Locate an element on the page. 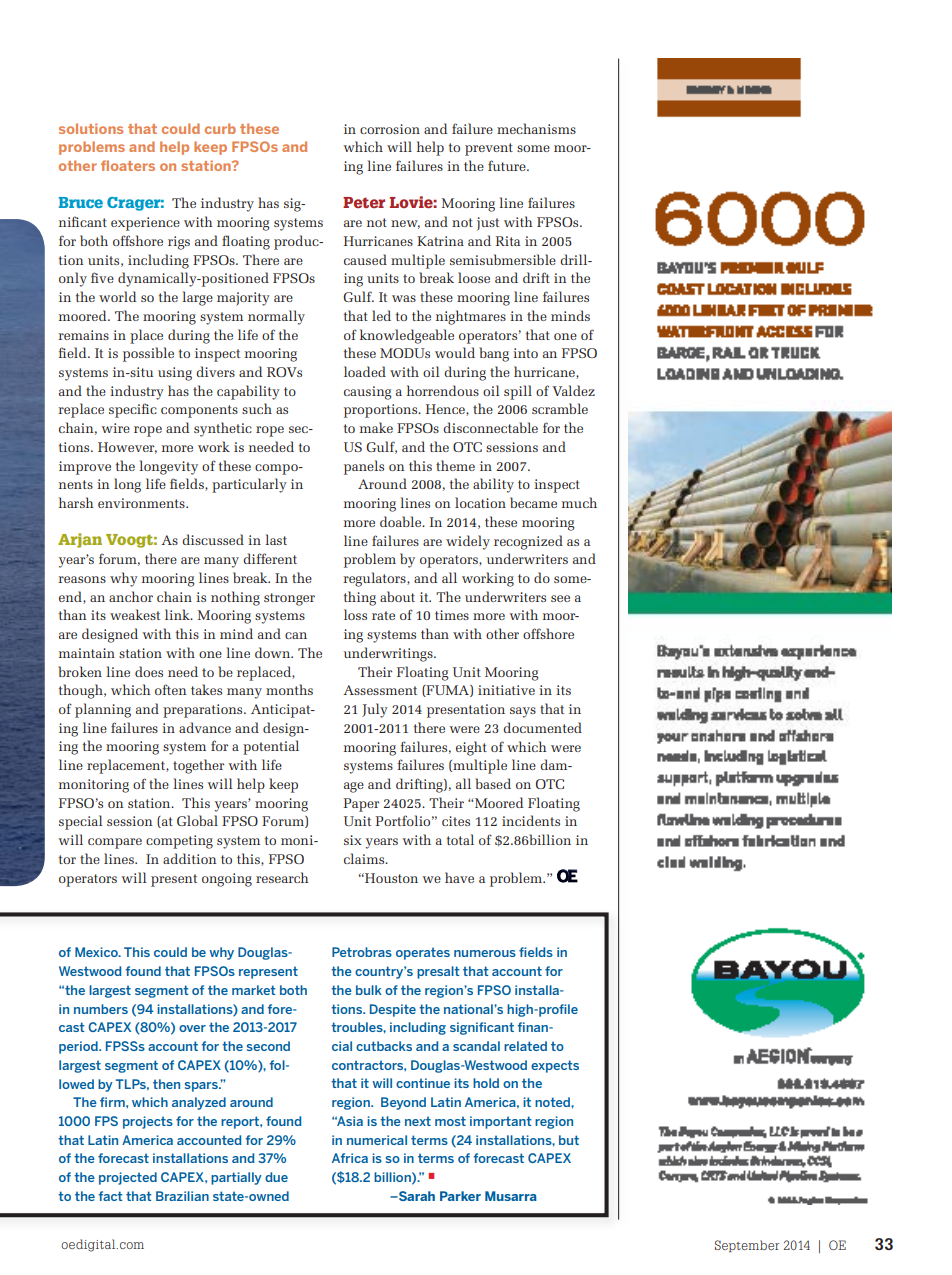  Sarah is located at coordinates (415, 1196).
